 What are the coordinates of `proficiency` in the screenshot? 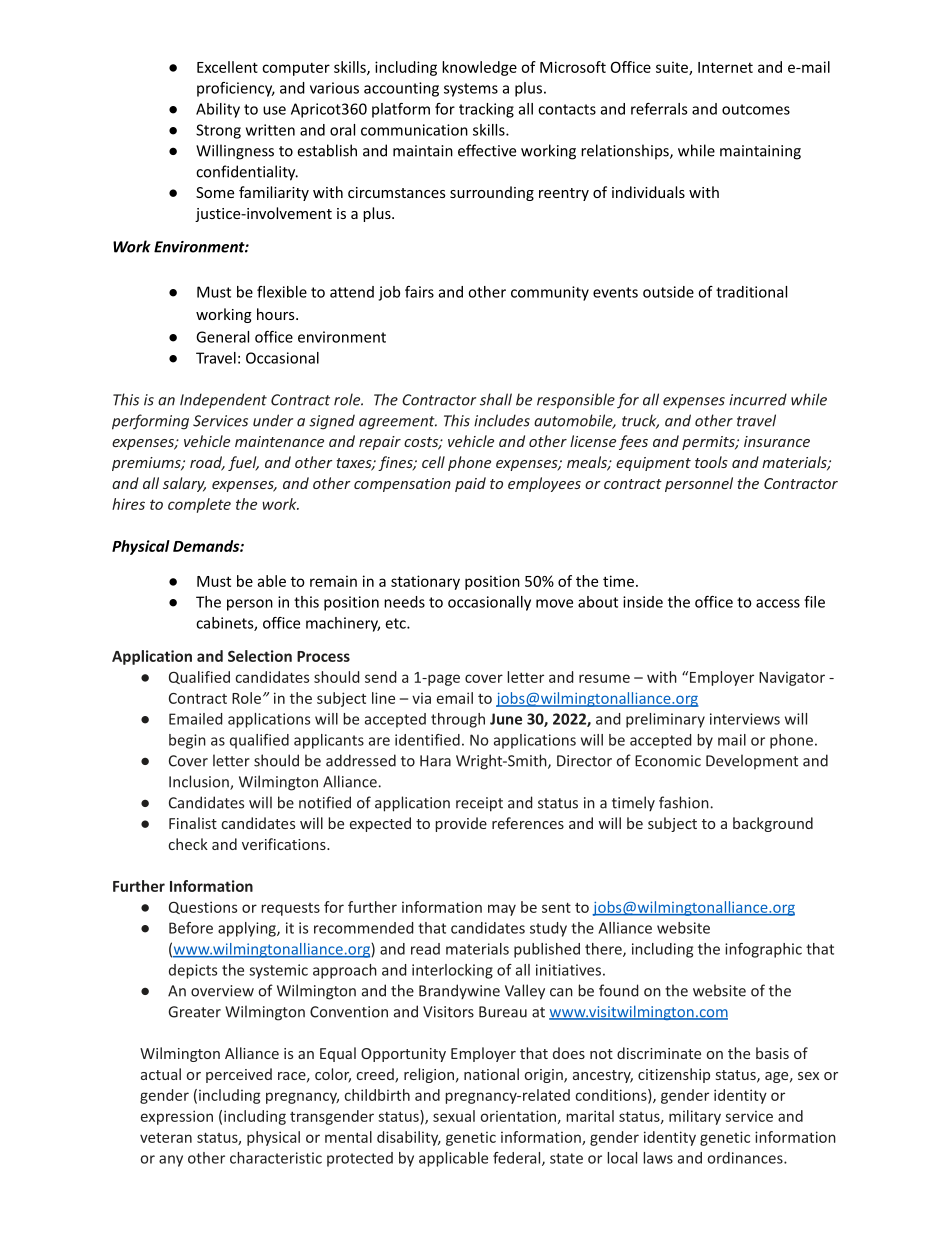 It's located at (236, 89).
